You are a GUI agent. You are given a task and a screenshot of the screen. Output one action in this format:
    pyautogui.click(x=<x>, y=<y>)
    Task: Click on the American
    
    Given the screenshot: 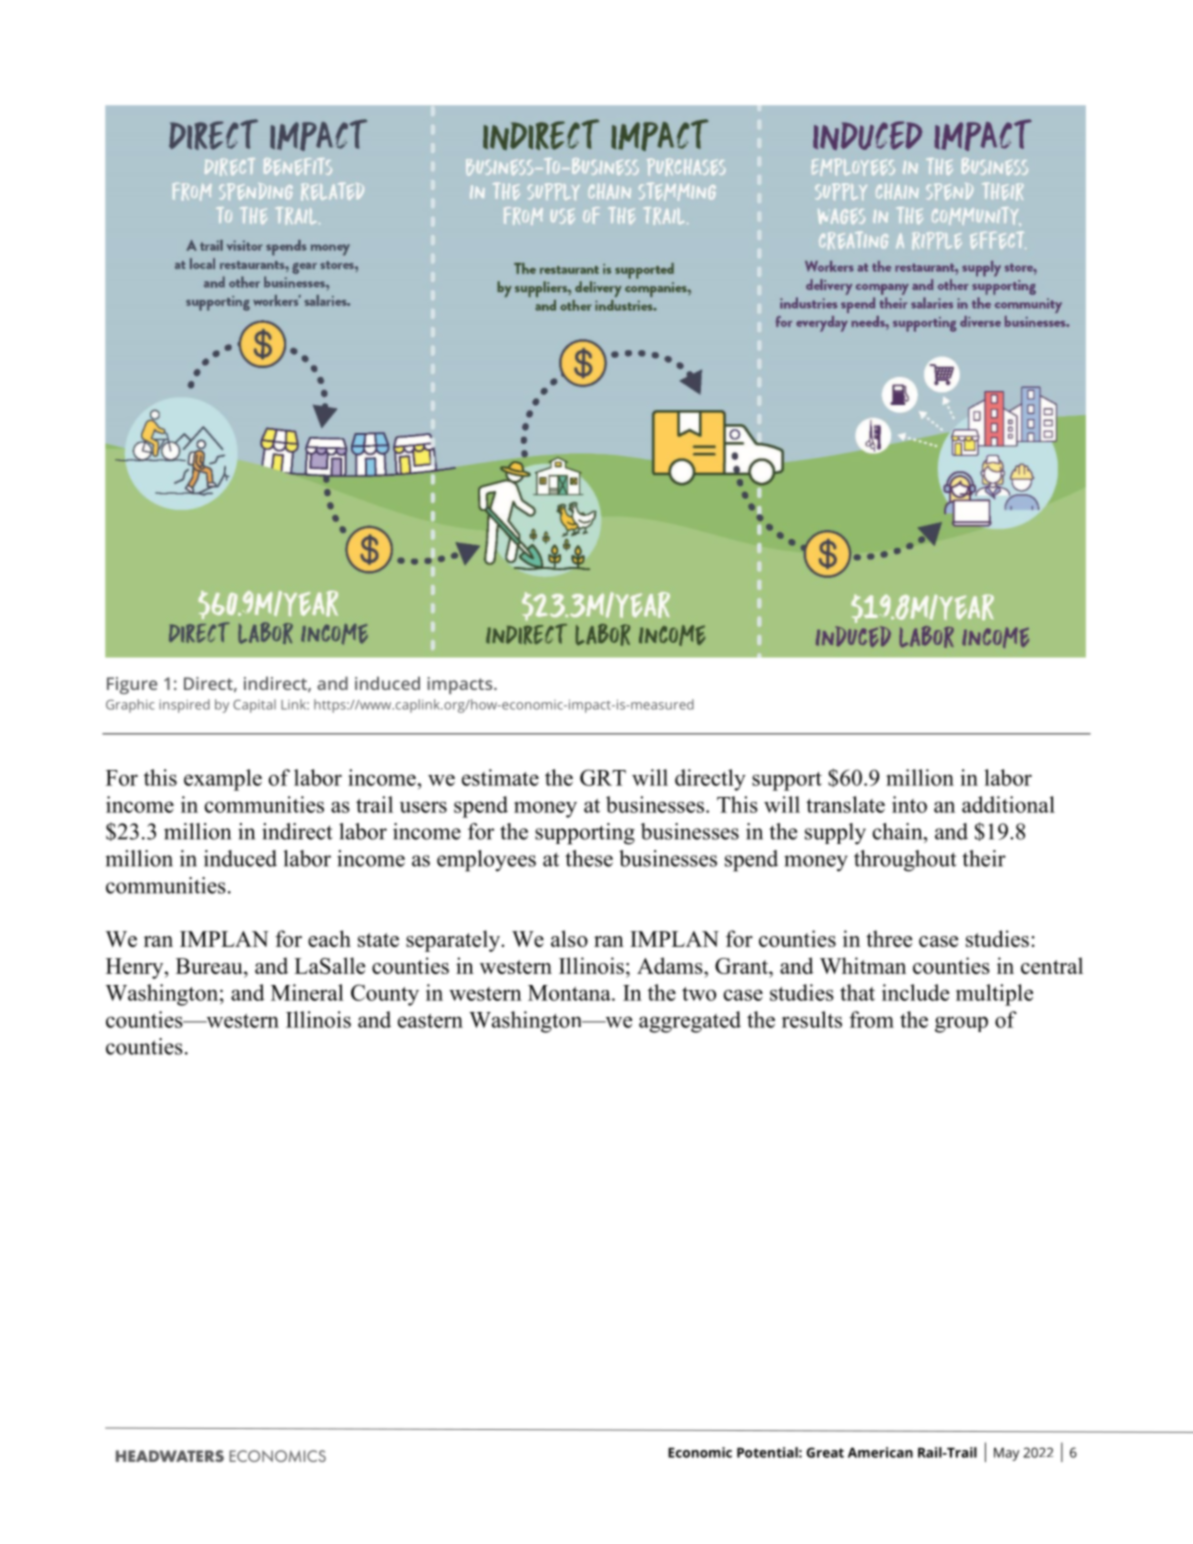 What is the action you would take?
    pyautogui.click(x=880, y=1452)
